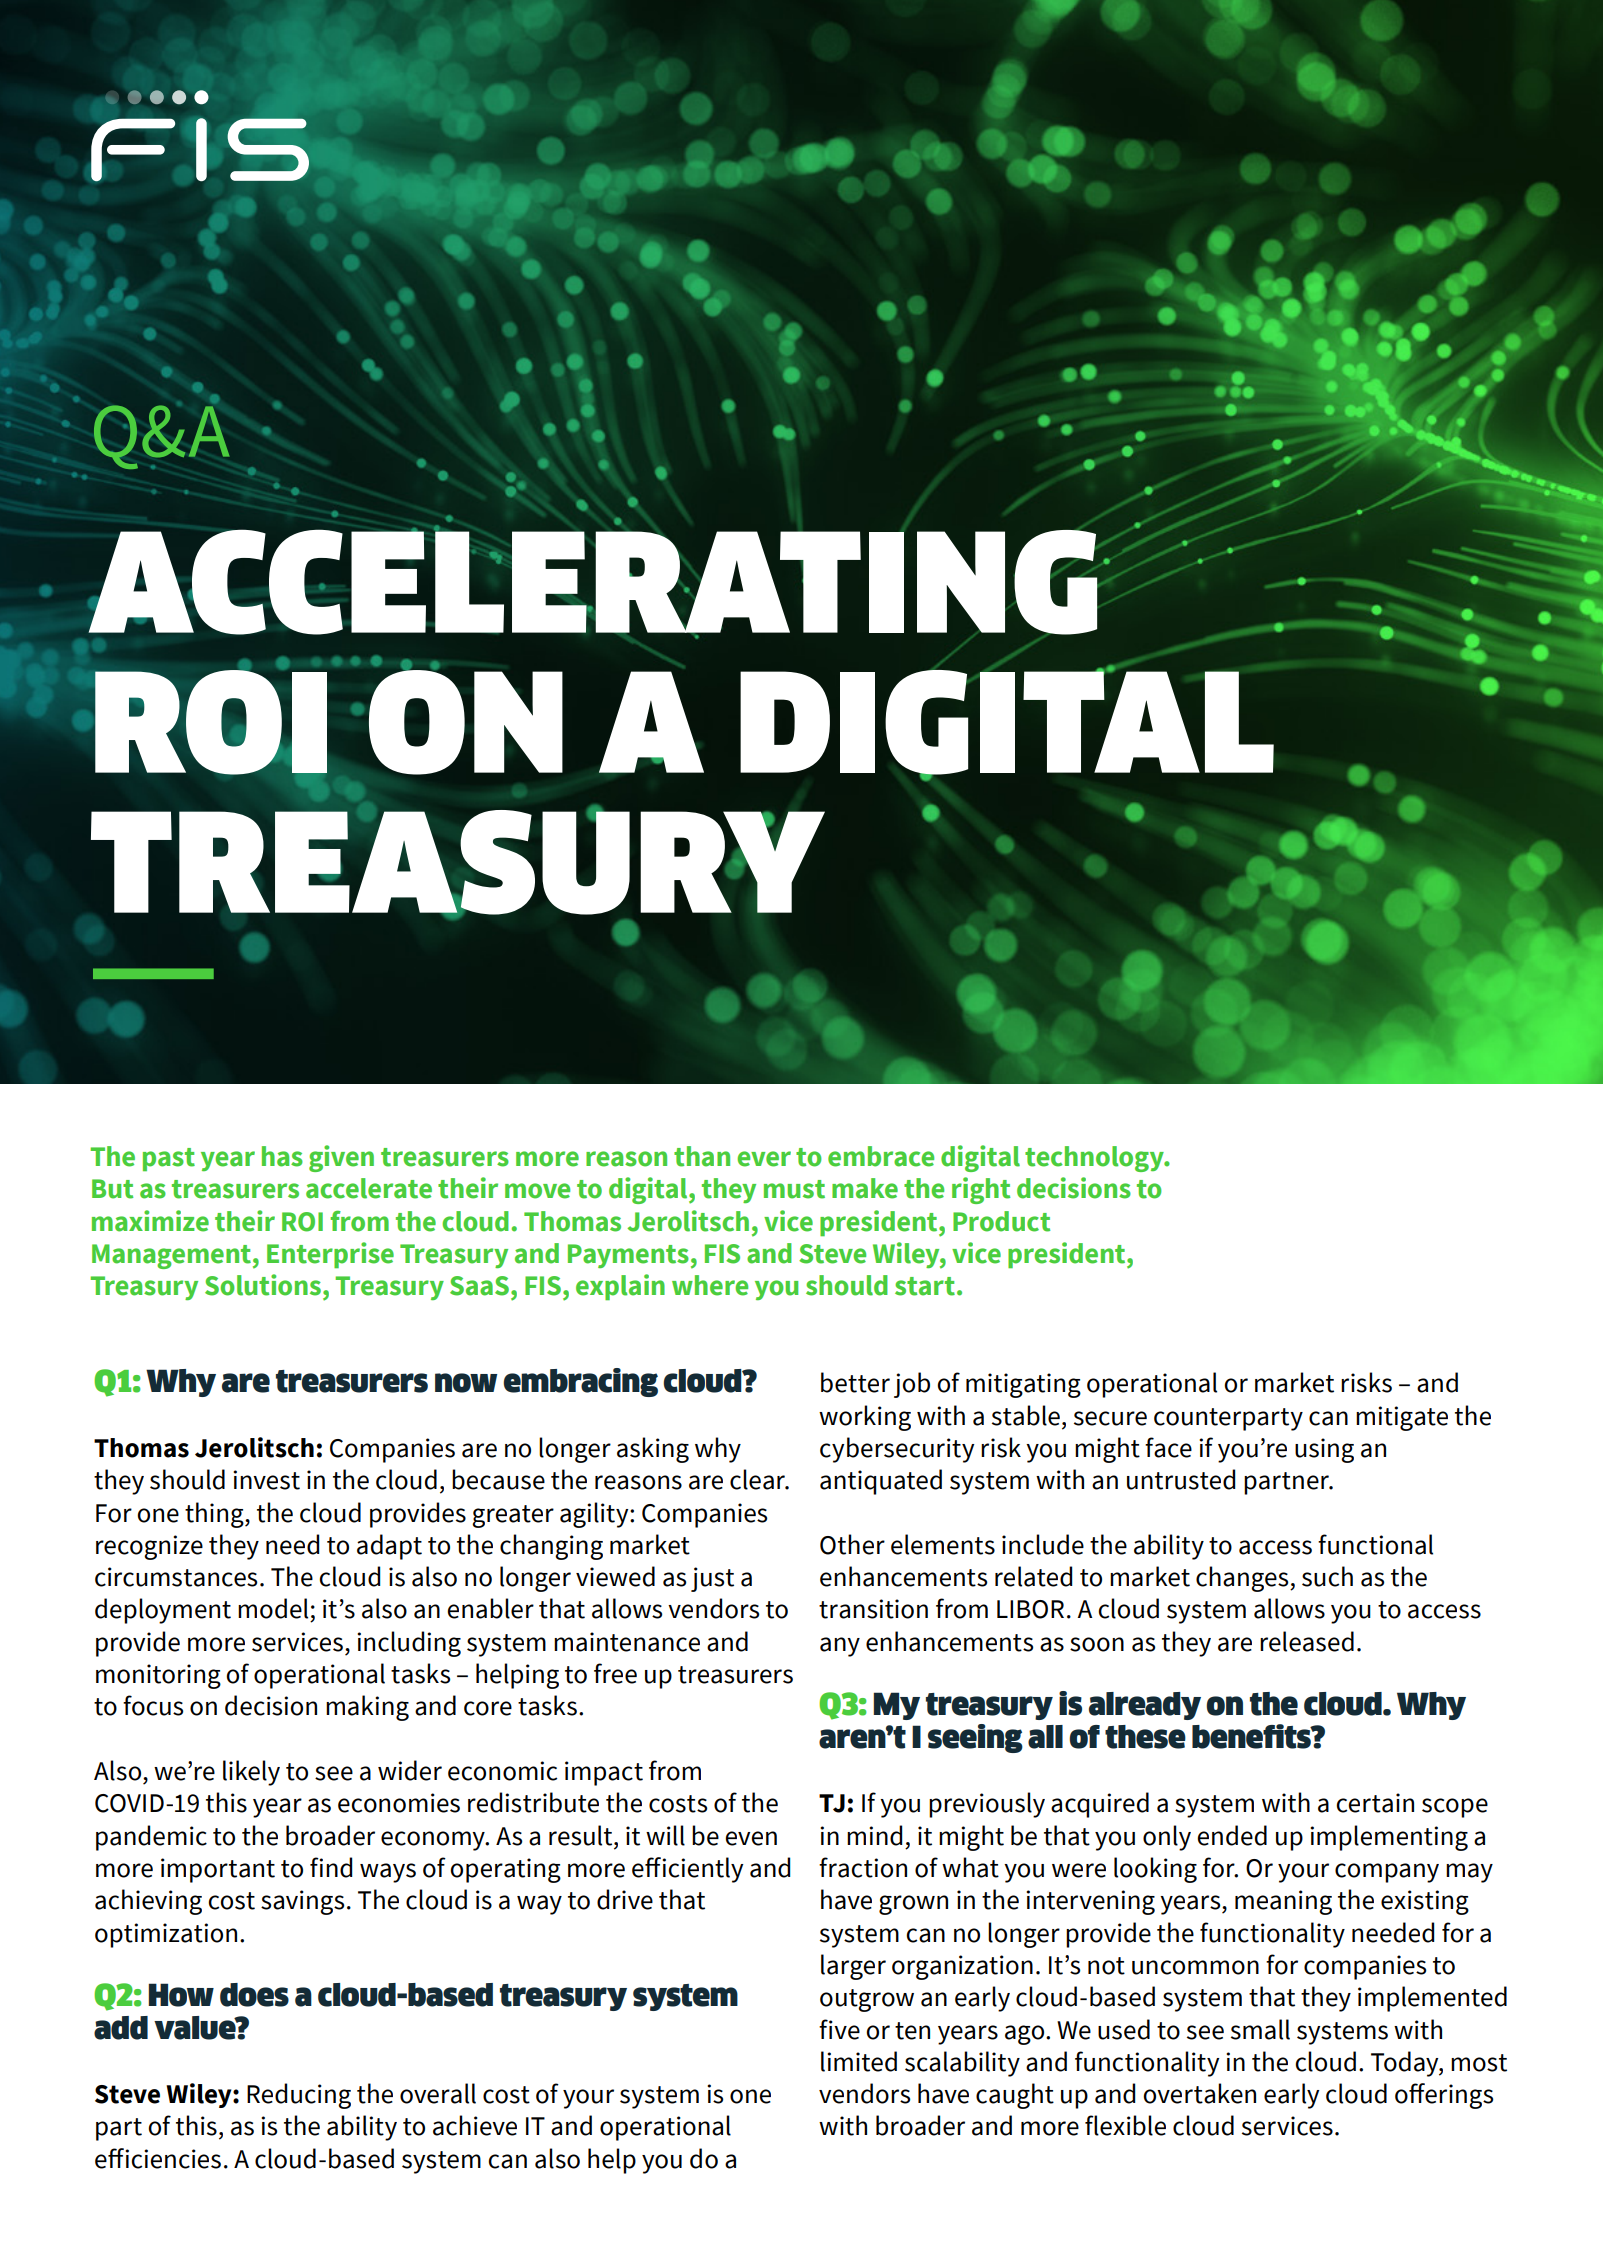 The image size is (1603, 2267). Describe the element at coordinates (273, 1608) in the page. I see `model` at that location.
